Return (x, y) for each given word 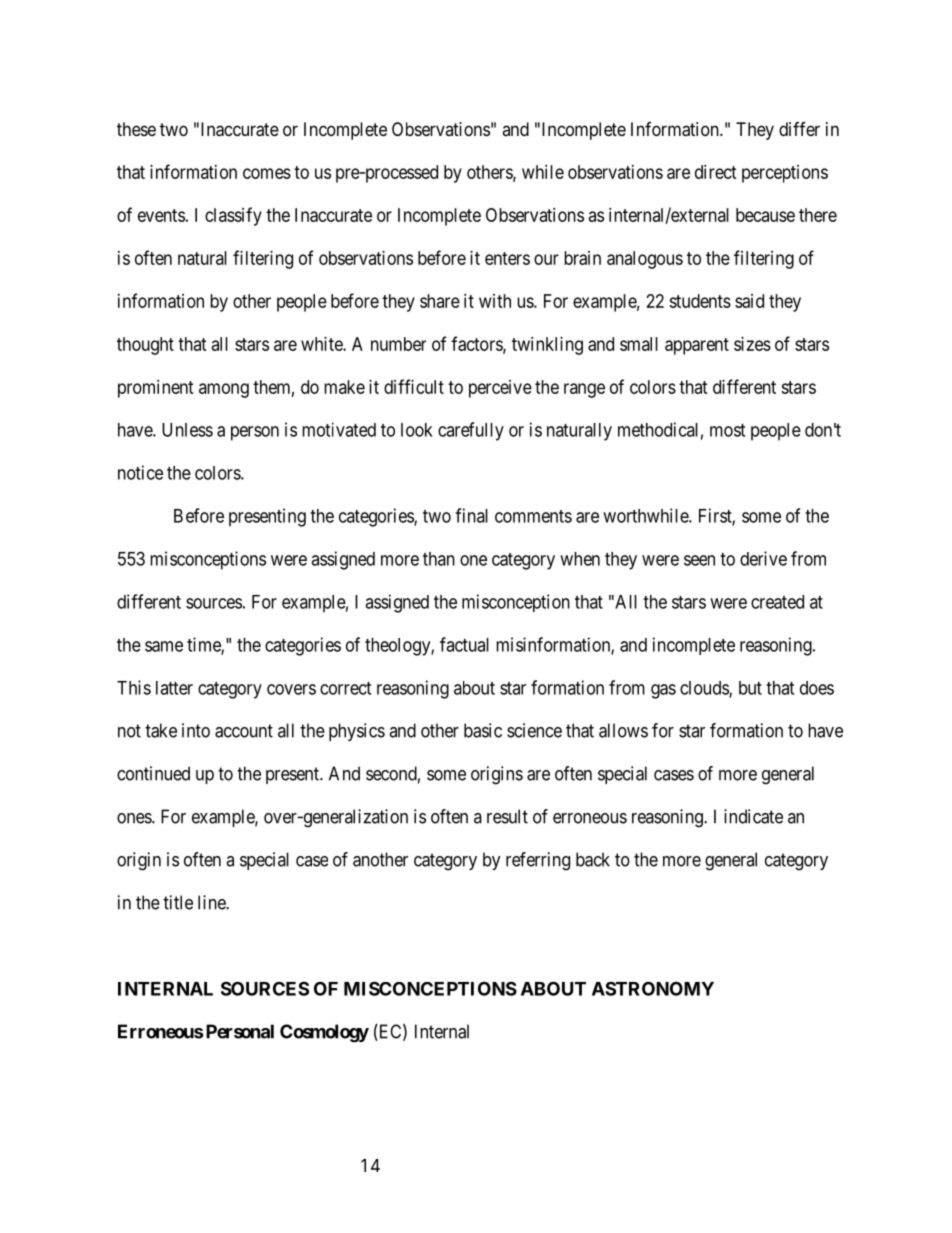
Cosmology (324, 1033)
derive (763, 558)
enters (507, 258)
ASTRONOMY (653, 988)
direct (716, 172)
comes (267, 173)
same (164, 646)
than (439, 559)
